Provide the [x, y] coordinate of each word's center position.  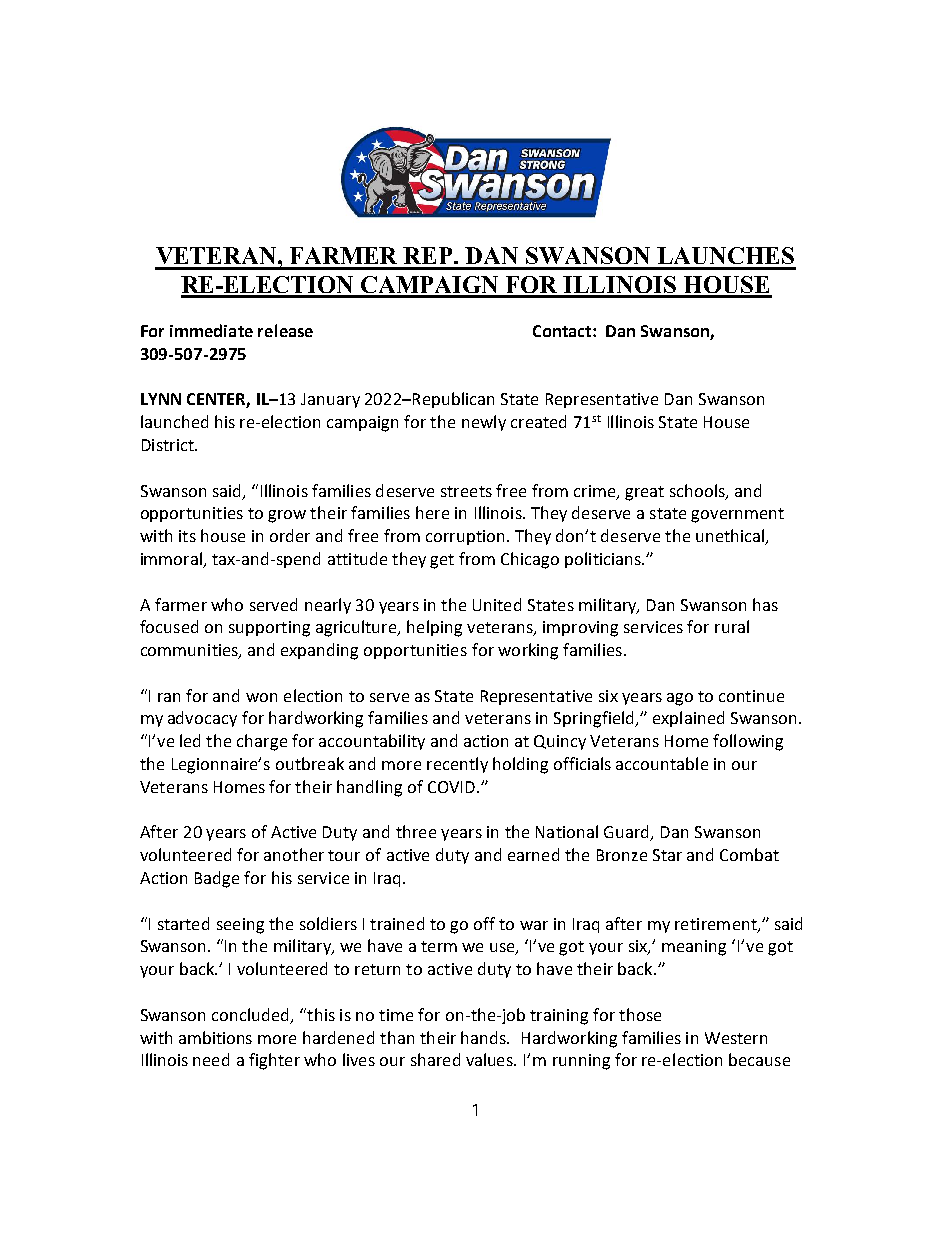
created [538, 421]
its [187, 536]
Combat [749, 854]
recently [457, 765]
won [261, 697]
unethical [731, 537]
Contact [563, 331]
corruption [465, 537]
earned [533, 854]
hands [484, 1037]
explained [688, 719]
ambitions [215, 1037]
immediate [211, 330]
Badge [217, 879]
